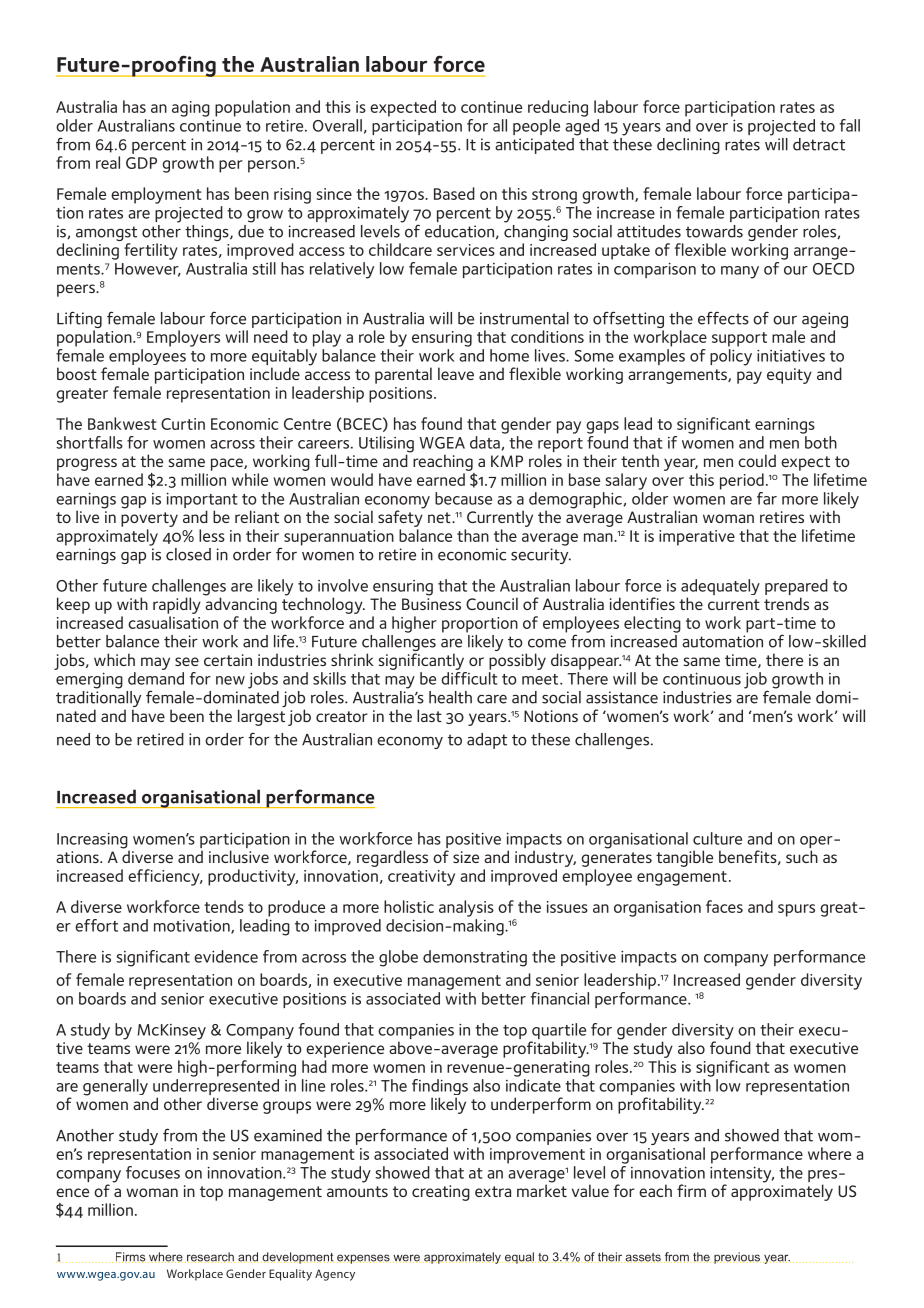  Describe the element at coordinates (165, 877) in the image. I see `efficiency` at that location.
